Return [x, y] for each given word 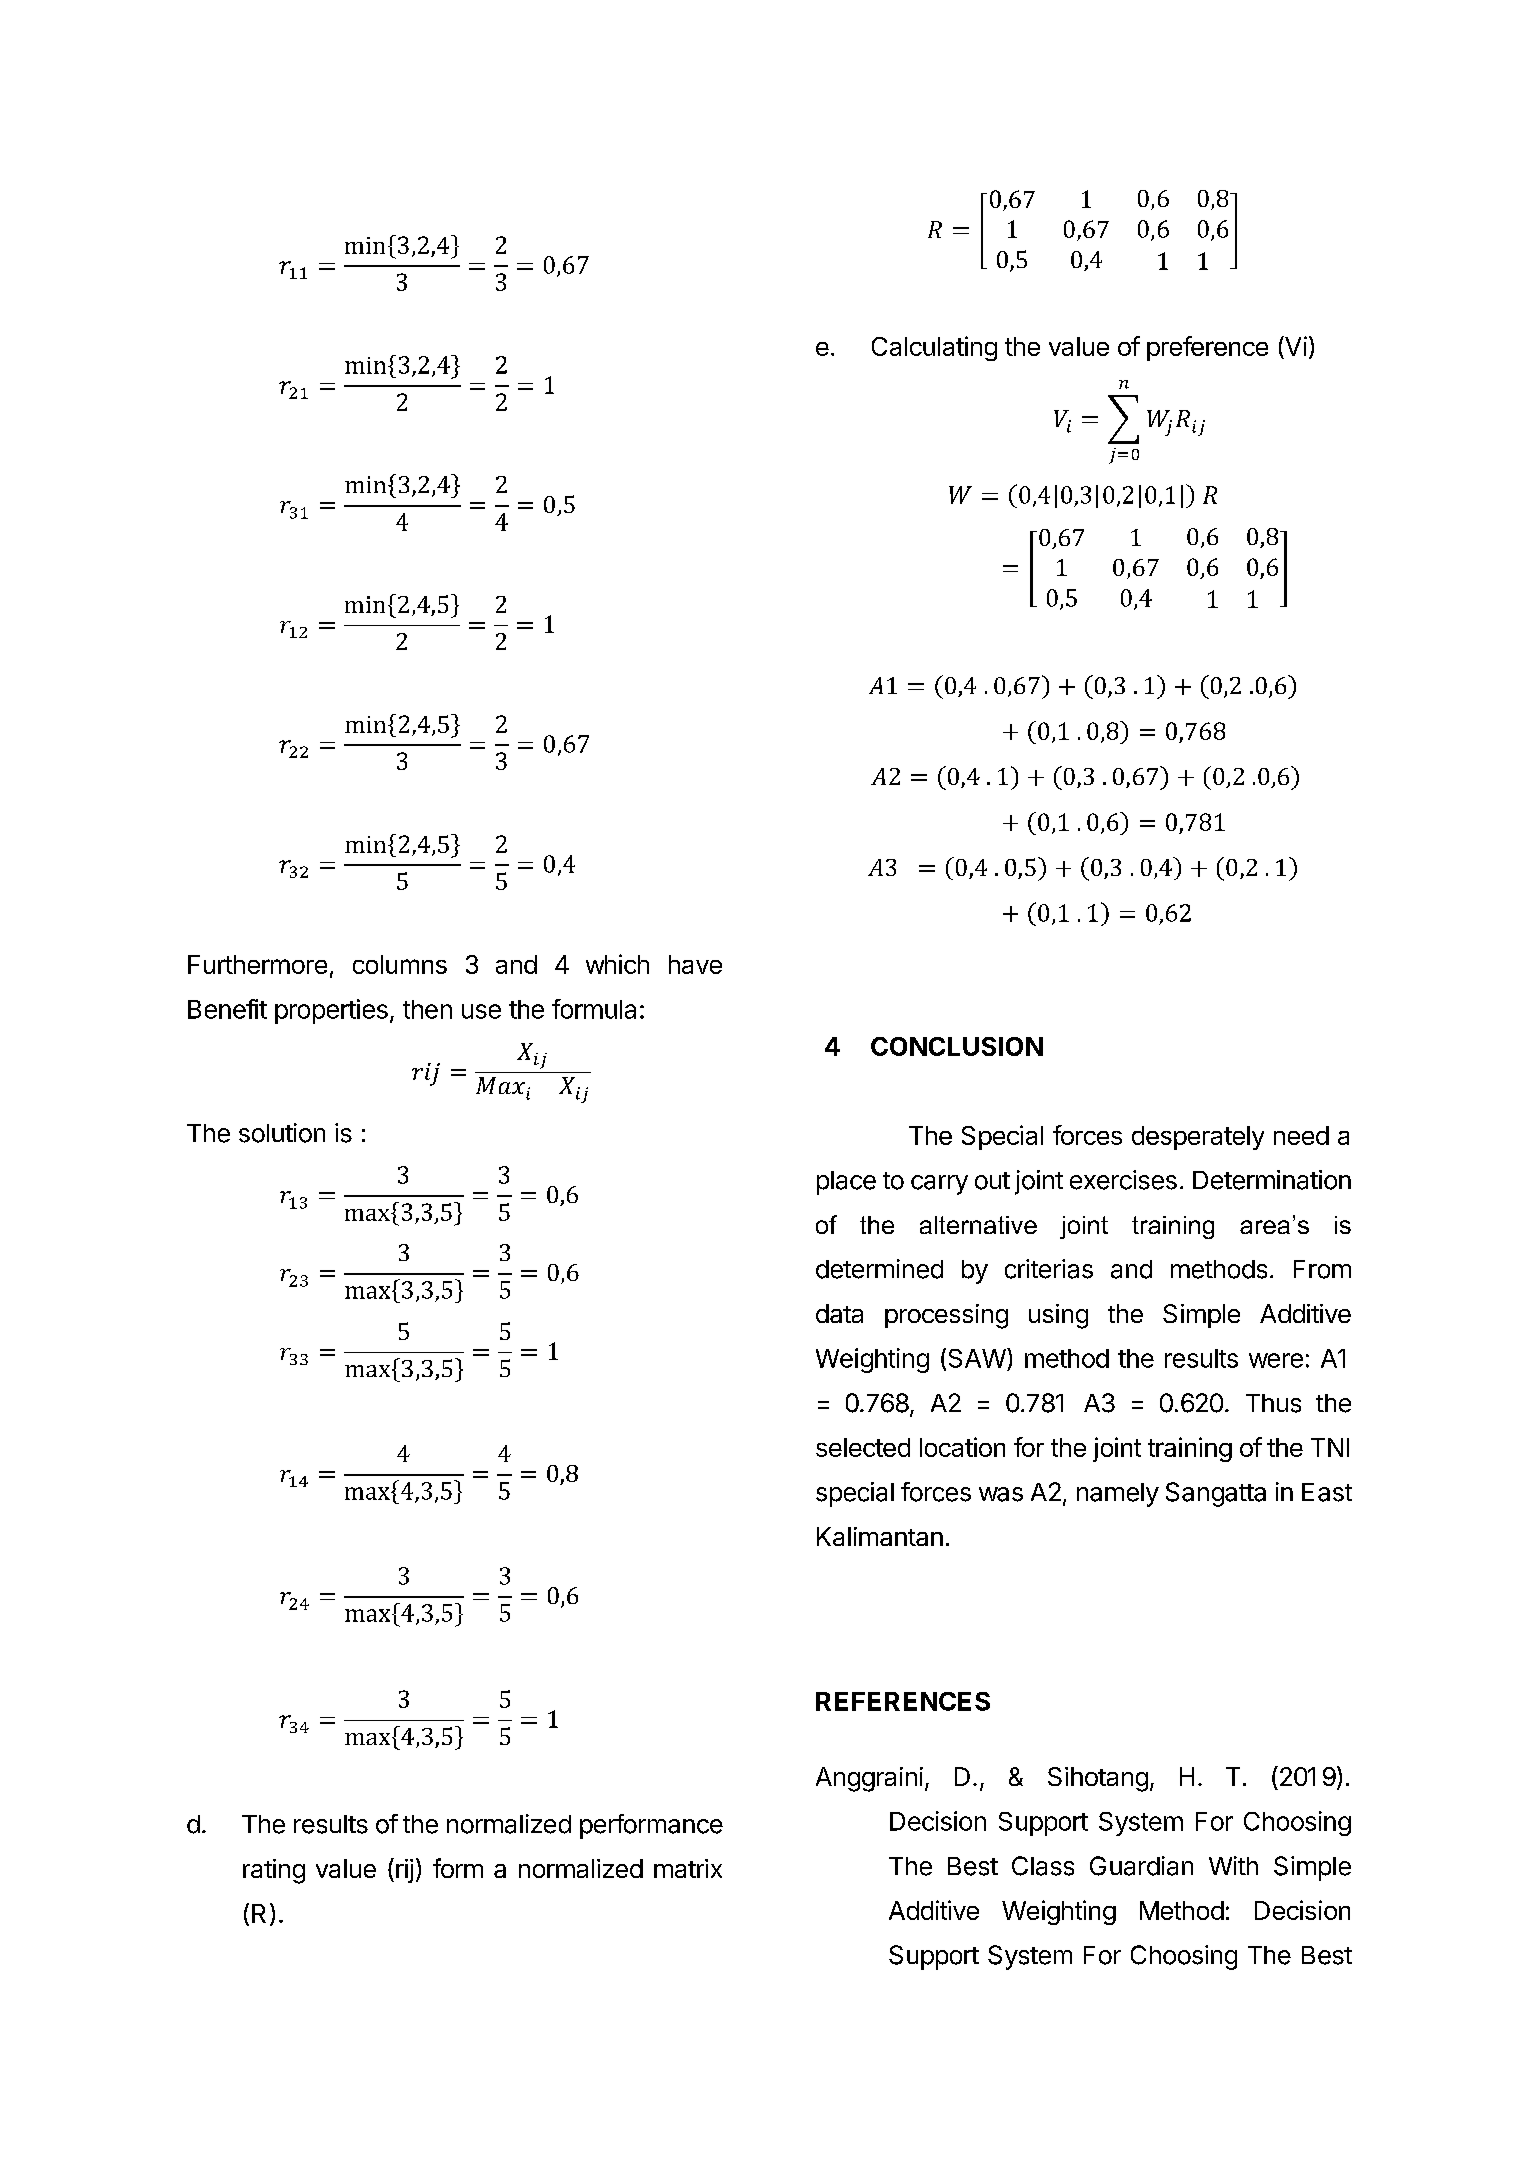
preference [1207, 348]
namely [1118, 1495]
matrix [688, 1868]
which [617, 964]
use [481, 1011]
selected [863, 1447]
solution [282, 1133]
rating [274, 1871]
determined [879, 1269]
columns [400, 964]
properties [331, 1011]
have [695, 964]
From [1322, 1269]
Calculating [934, 348]
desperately [1198, 1138]
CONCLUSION [957, 1046]
